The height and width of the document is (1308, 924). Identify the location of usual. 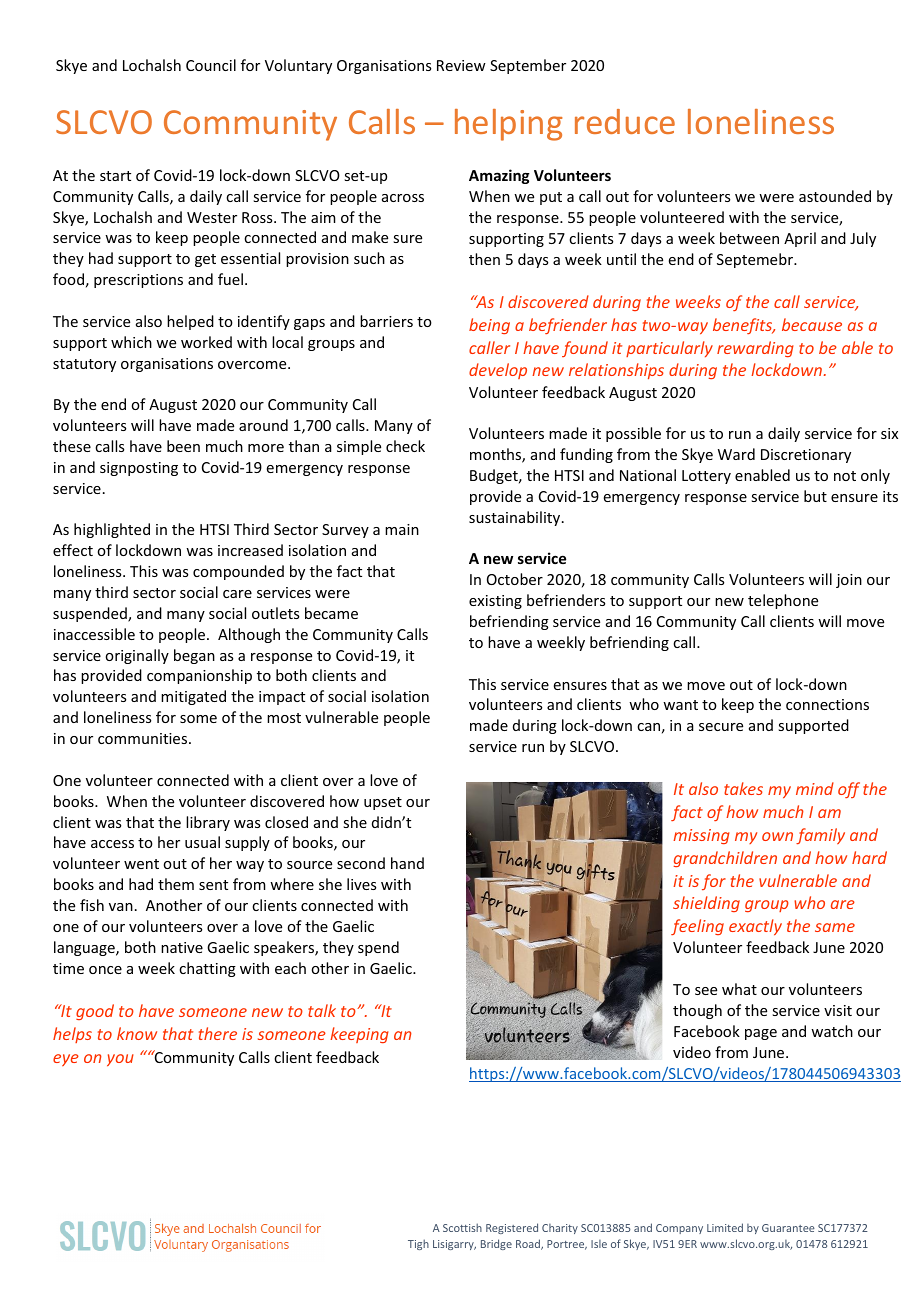
(202, 842).
